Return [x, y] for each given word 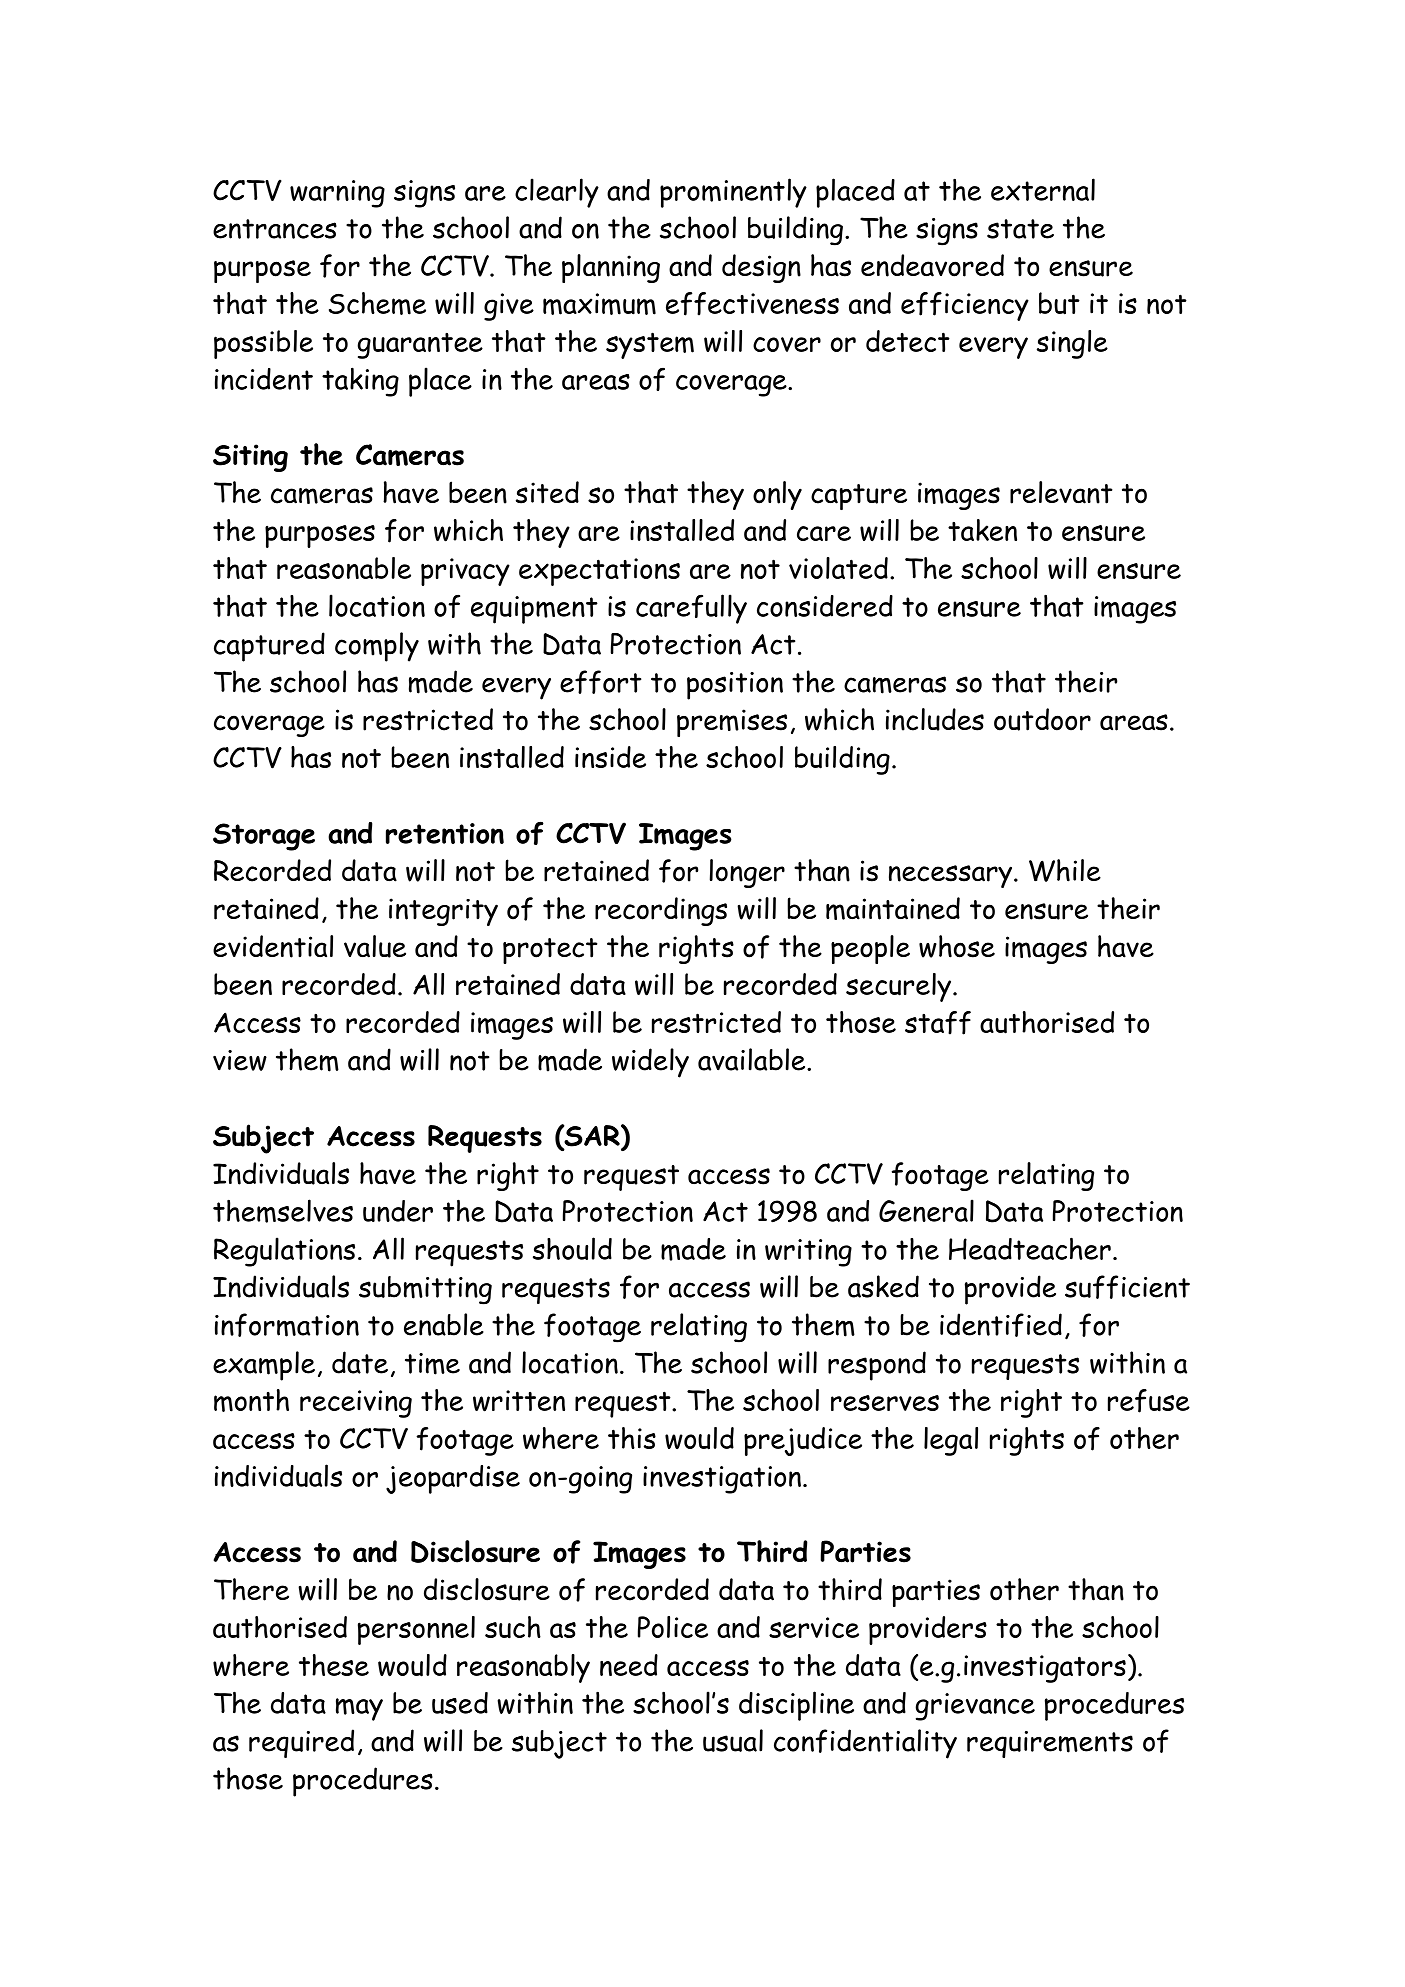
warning [337, 194]
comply [377, 647]
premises [732, 723]
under [398, 1211]
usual [733, 1740]
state [1020, 229]
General [926, 1210]
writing [808, 1253]
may [359, 1709]
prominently [733, 193]
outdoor [1042, 719]
